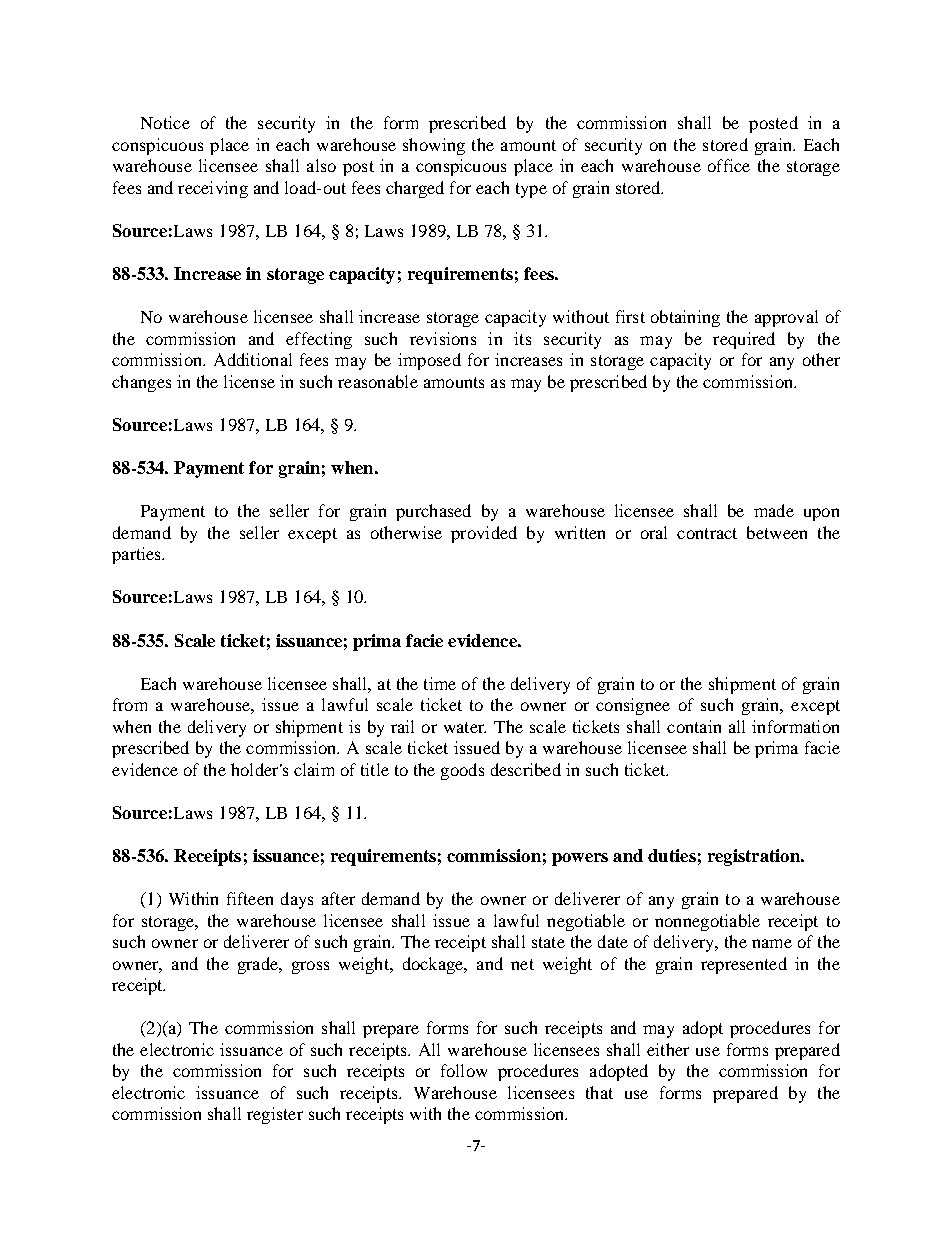 The image size is (952, 1233). I want to click on made, so click(774, 510).
